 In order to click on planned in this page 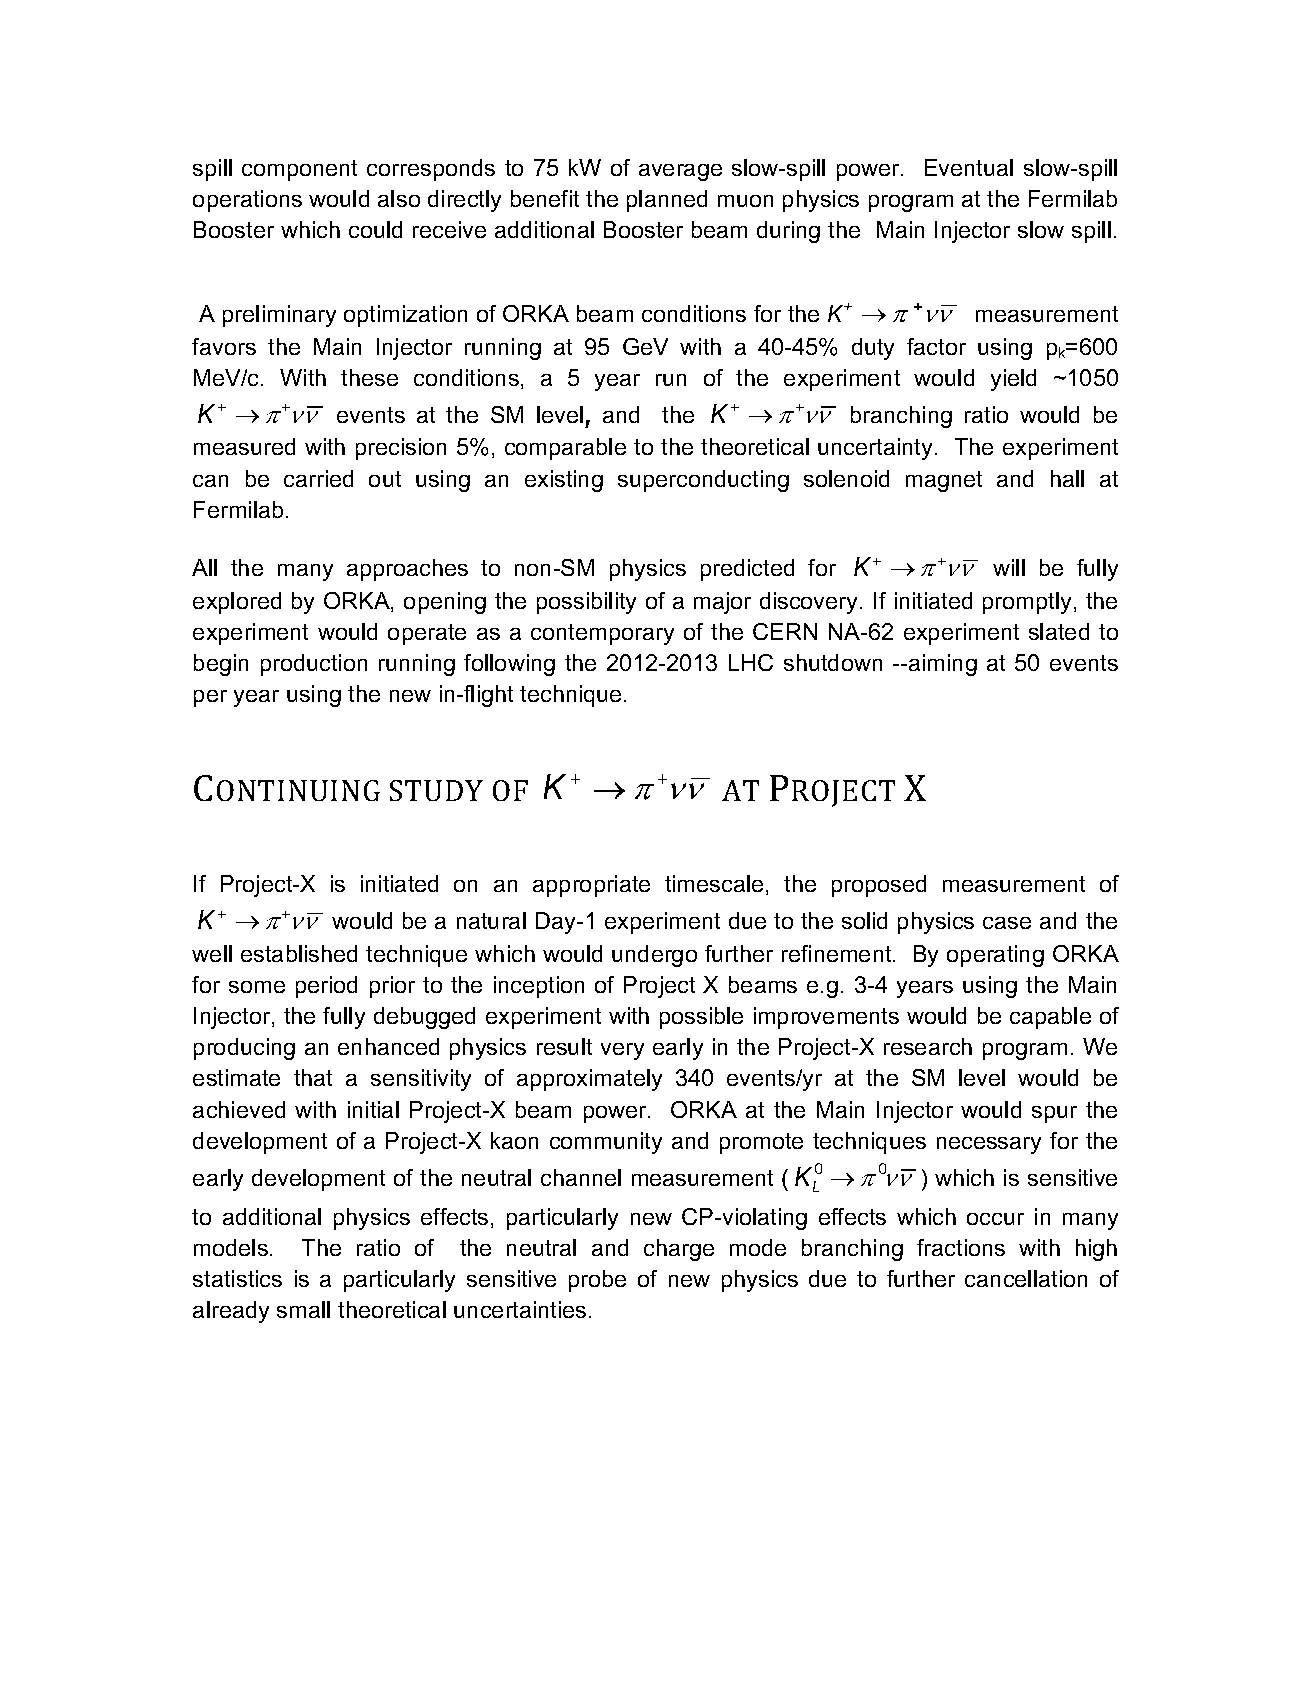, I will do `click(667, 201)`.
